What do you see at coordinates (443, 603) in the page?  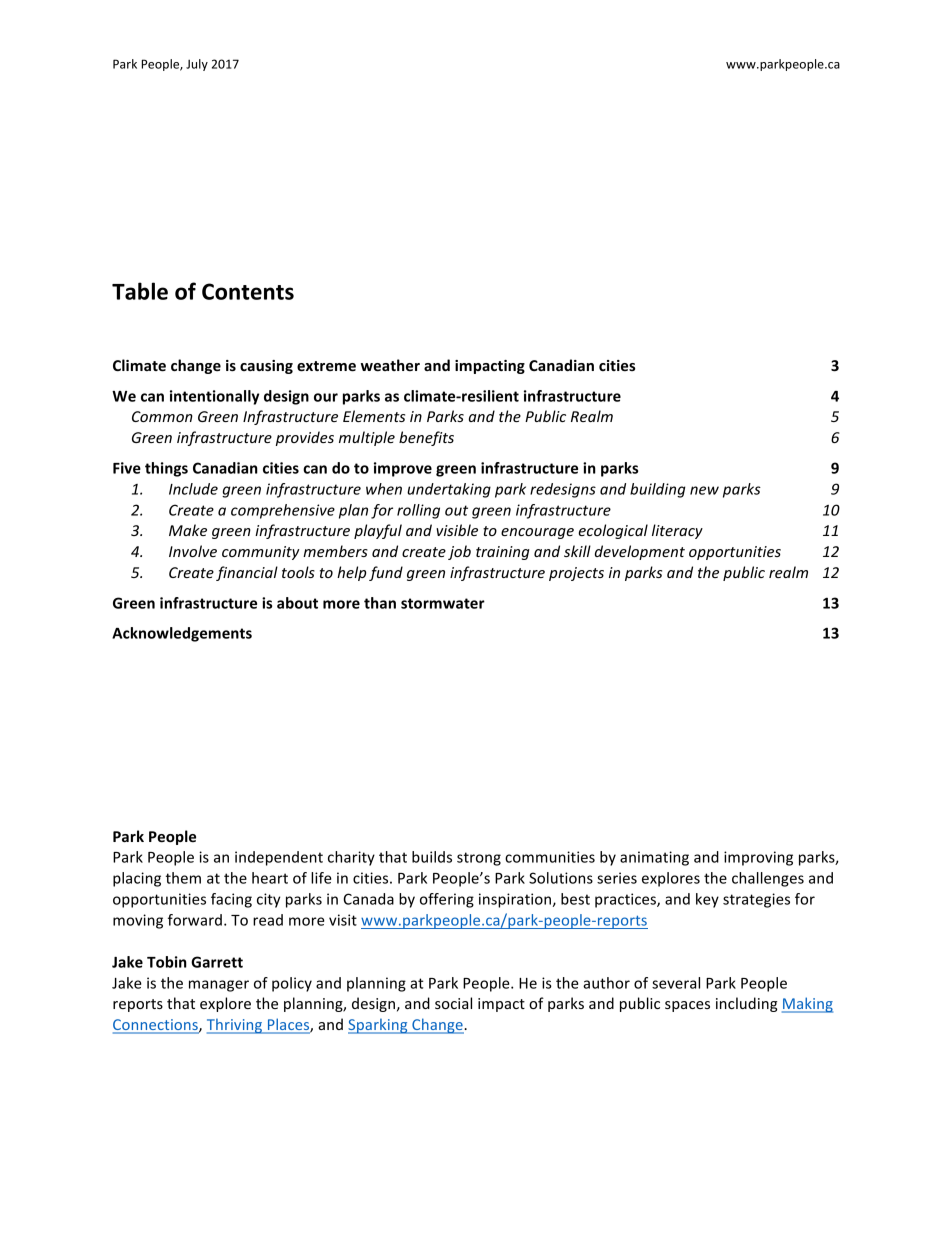 I see `stormwater` at bounding box center [443, 603].
